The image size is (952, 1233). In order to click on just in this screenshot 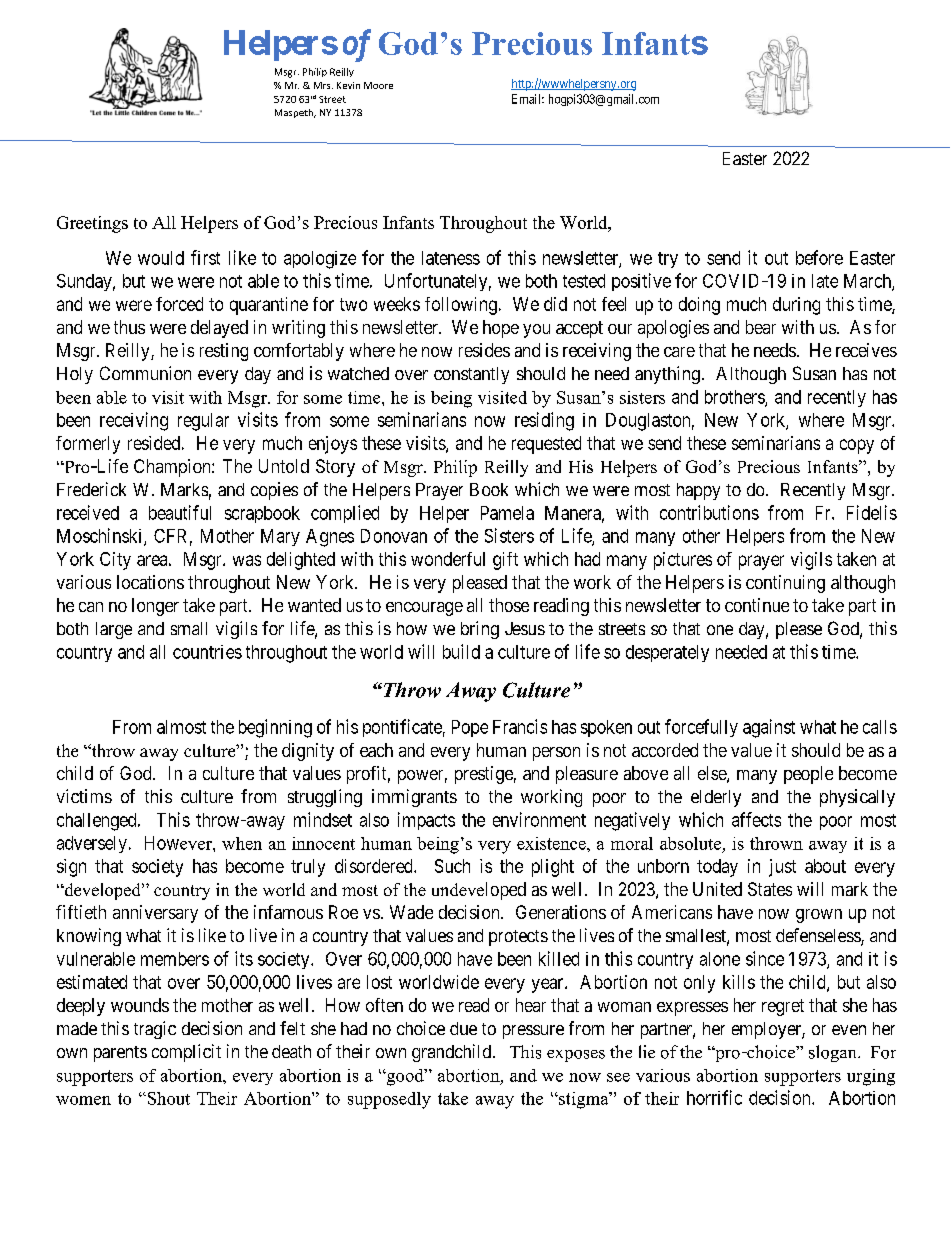, I will do `click(782, 868)`.
